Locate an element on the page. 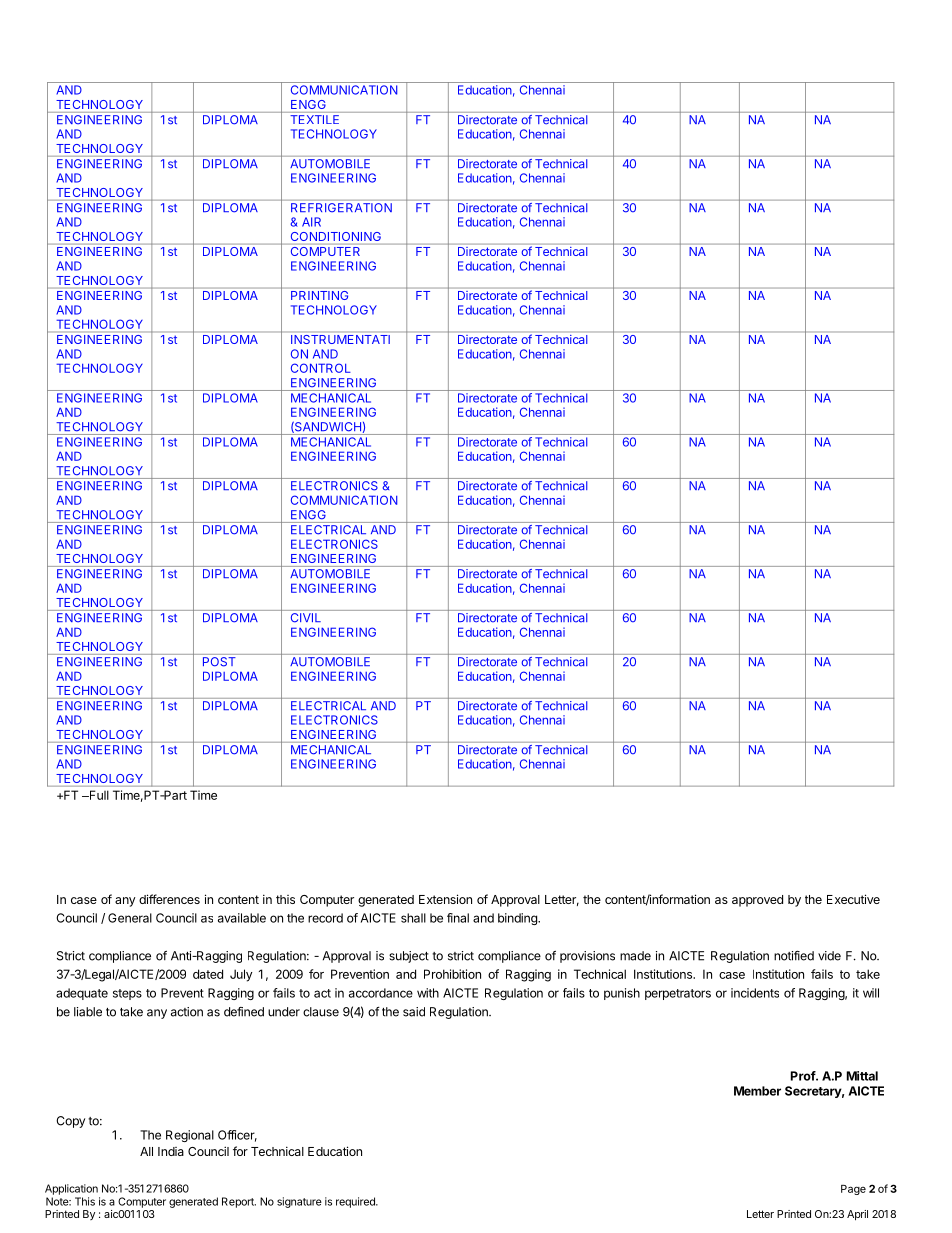 The width and height of the page is (952, 1233). AIR is located at coordinates (311, 222).
